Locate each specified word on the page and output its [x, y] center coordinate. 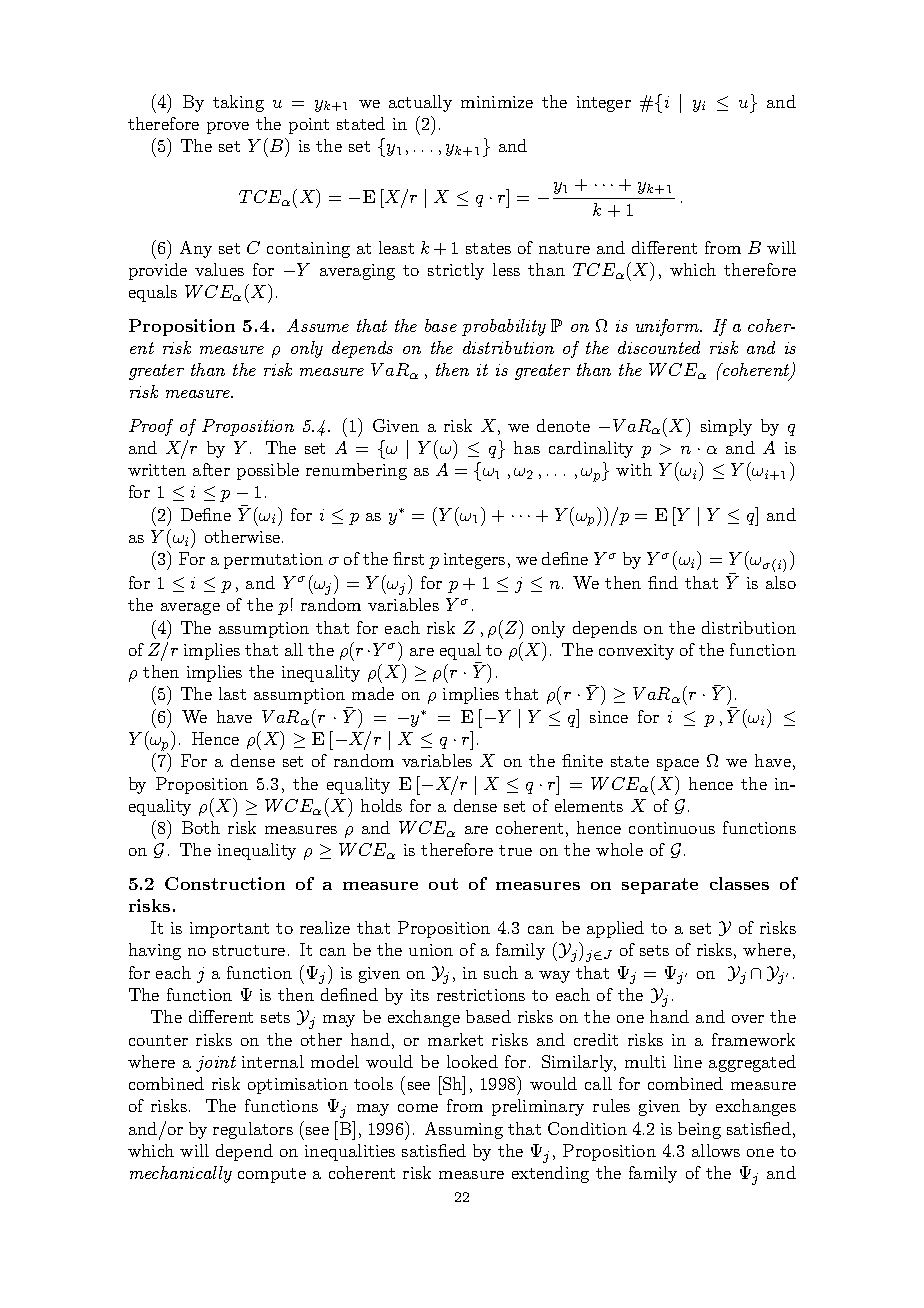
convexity [636, 652]
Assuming [464, 1130]
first [408, 558]
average [190, 609]
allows [716, 1150]
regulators [253, 1130]
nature [564, 248]
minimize [497, 102]
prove [228, 128]
